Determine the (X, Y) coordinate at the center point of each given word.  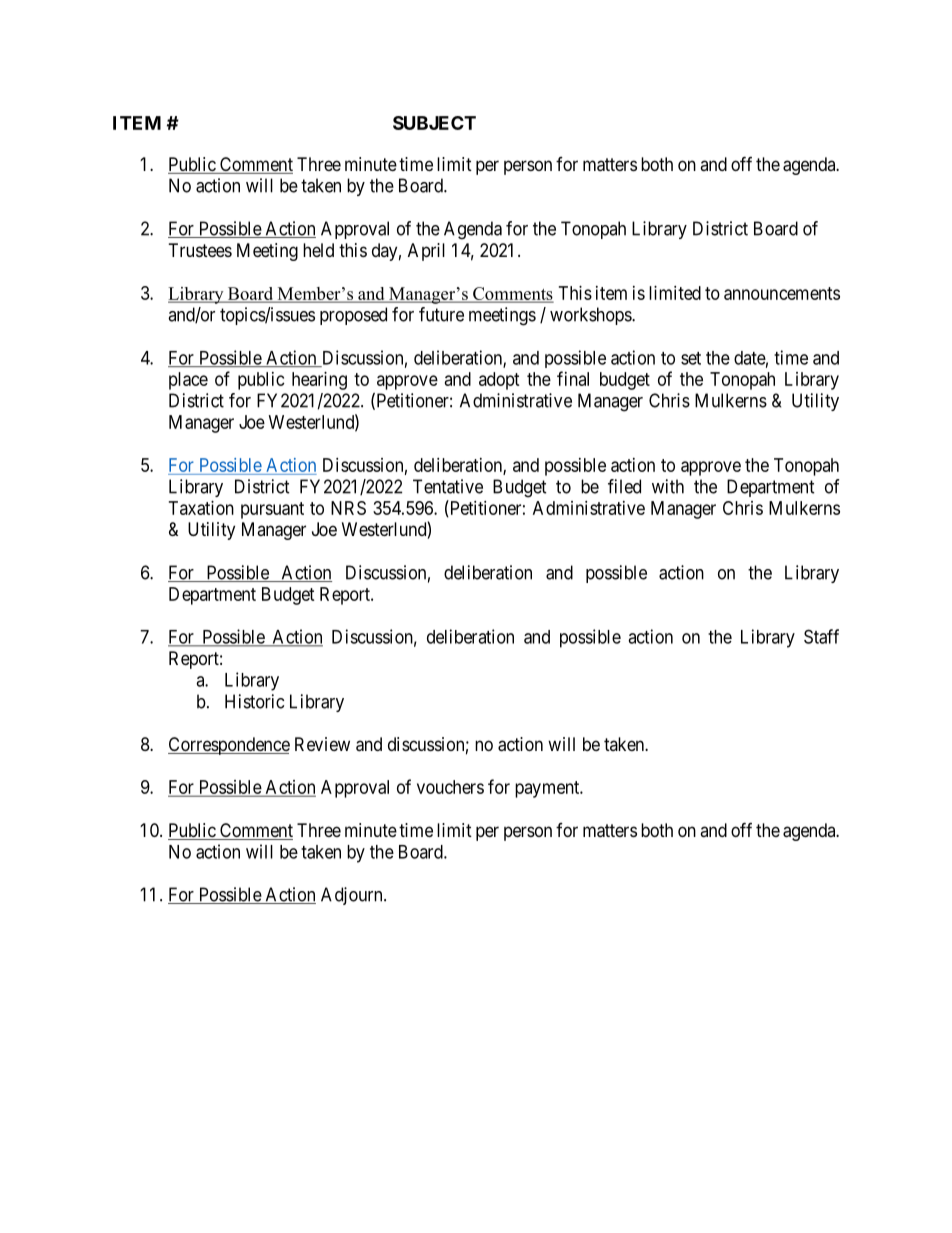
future (441, 314)
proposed (353, 316)
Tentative (448, 486)
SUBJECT (434, 123)
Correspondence (229, 746)
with (668, 486)
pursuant (272, 510)
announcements (782, 293)
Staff (821, 636)
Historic (254, 701)
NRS (348, 508)
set (691, 358)
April (426, 252)
